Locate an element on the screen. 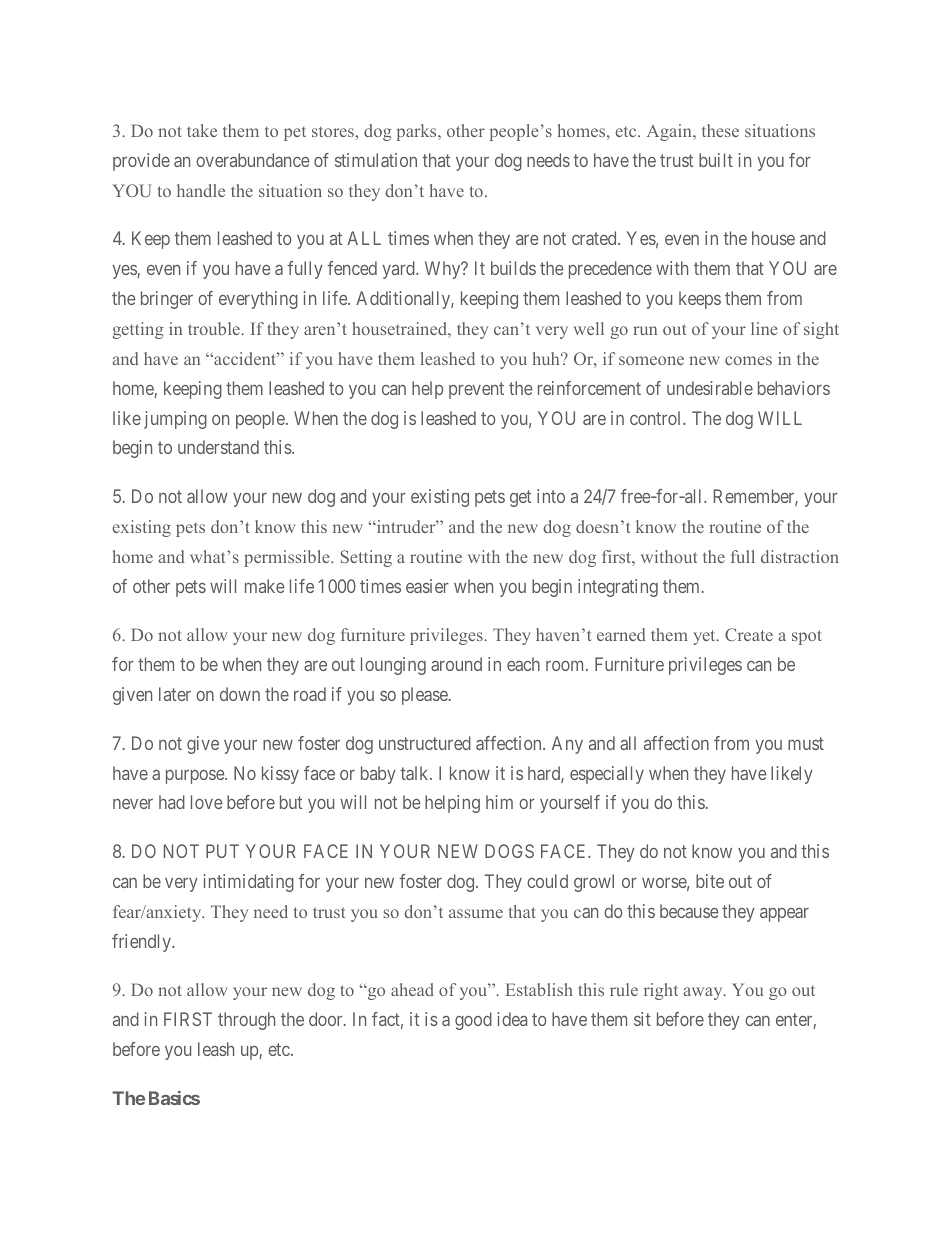  purpose is located at coordinates (196, 777).
